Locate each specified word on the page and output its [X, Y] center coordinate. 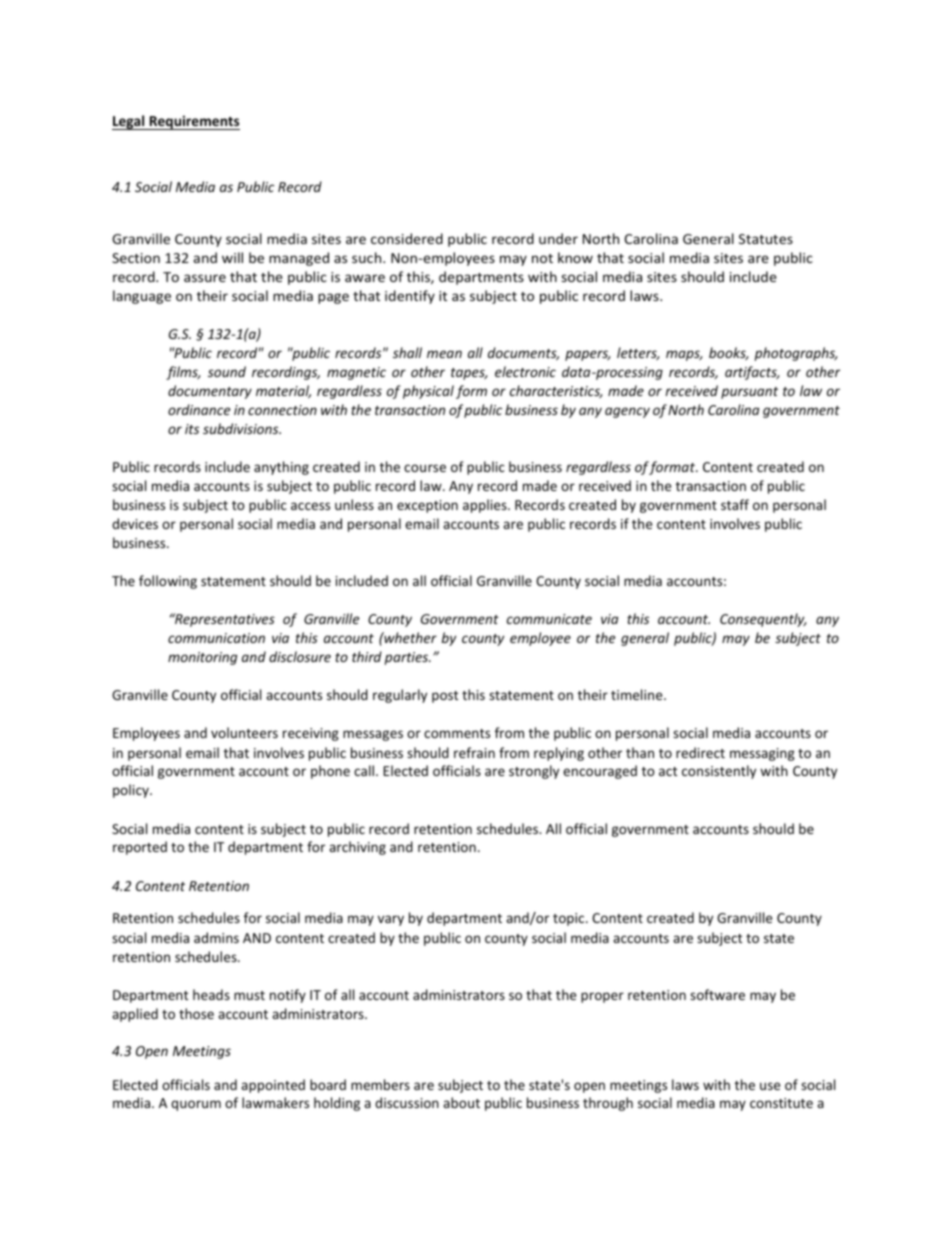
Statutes [766, 239]
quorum [196, 1105]
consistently [719, 772]
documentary [210, 392]
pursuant [749, 393]
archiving [357, 848]
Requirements [193, 122]
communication [216, 638]
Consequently [763, 620]
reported [140, 848]
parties [408, 658]
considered [407, 238]
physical [428, 392]
